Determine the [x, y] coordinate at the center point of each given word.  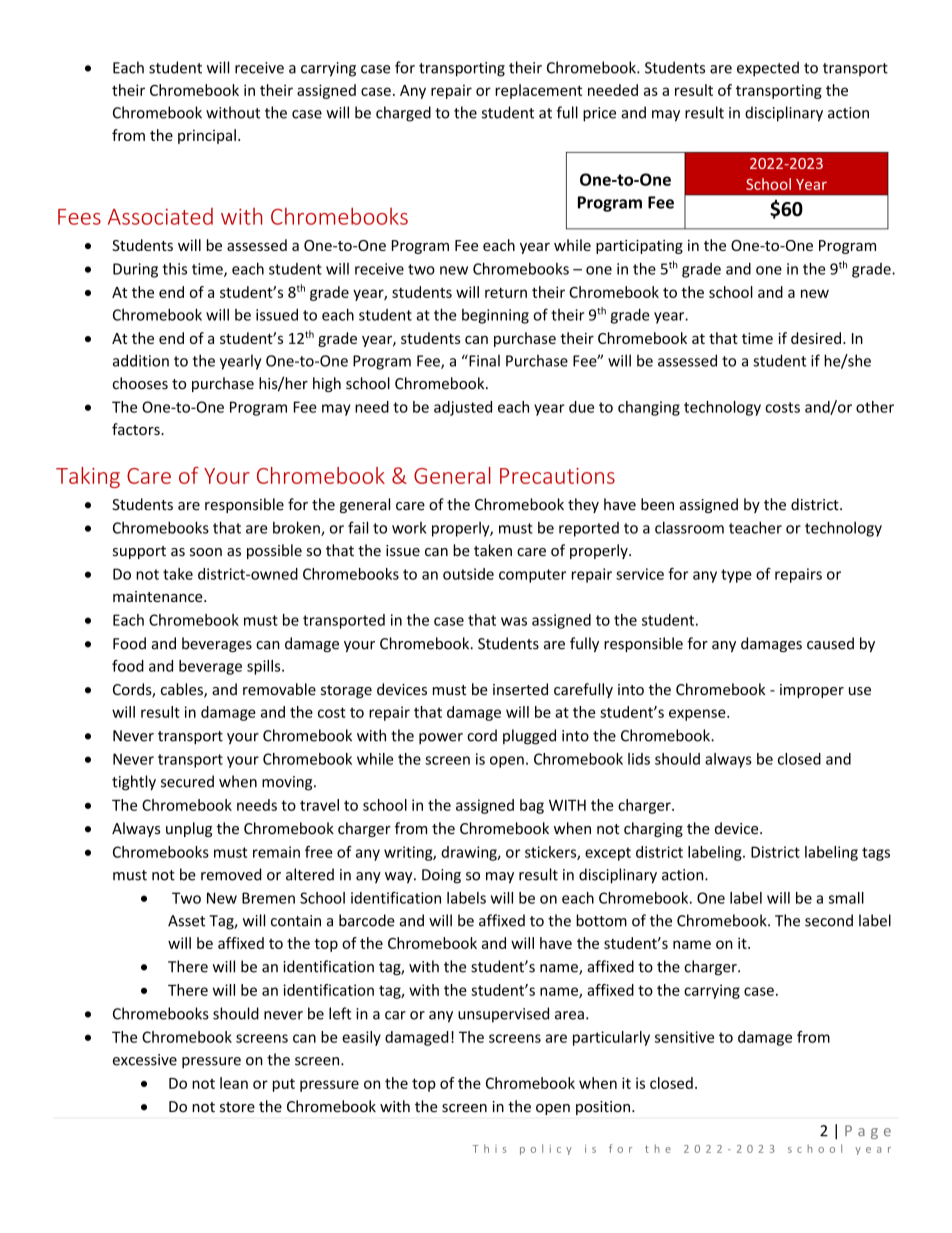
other [875, 407]
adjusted [463, 408]
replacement [538, 91]
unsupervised [503, 1015]
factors [137, 429]
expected [768, 69]
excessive [145, 1060]
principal [207, 136]
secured [187, 781]
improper [812, 691]
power [441, 739]
